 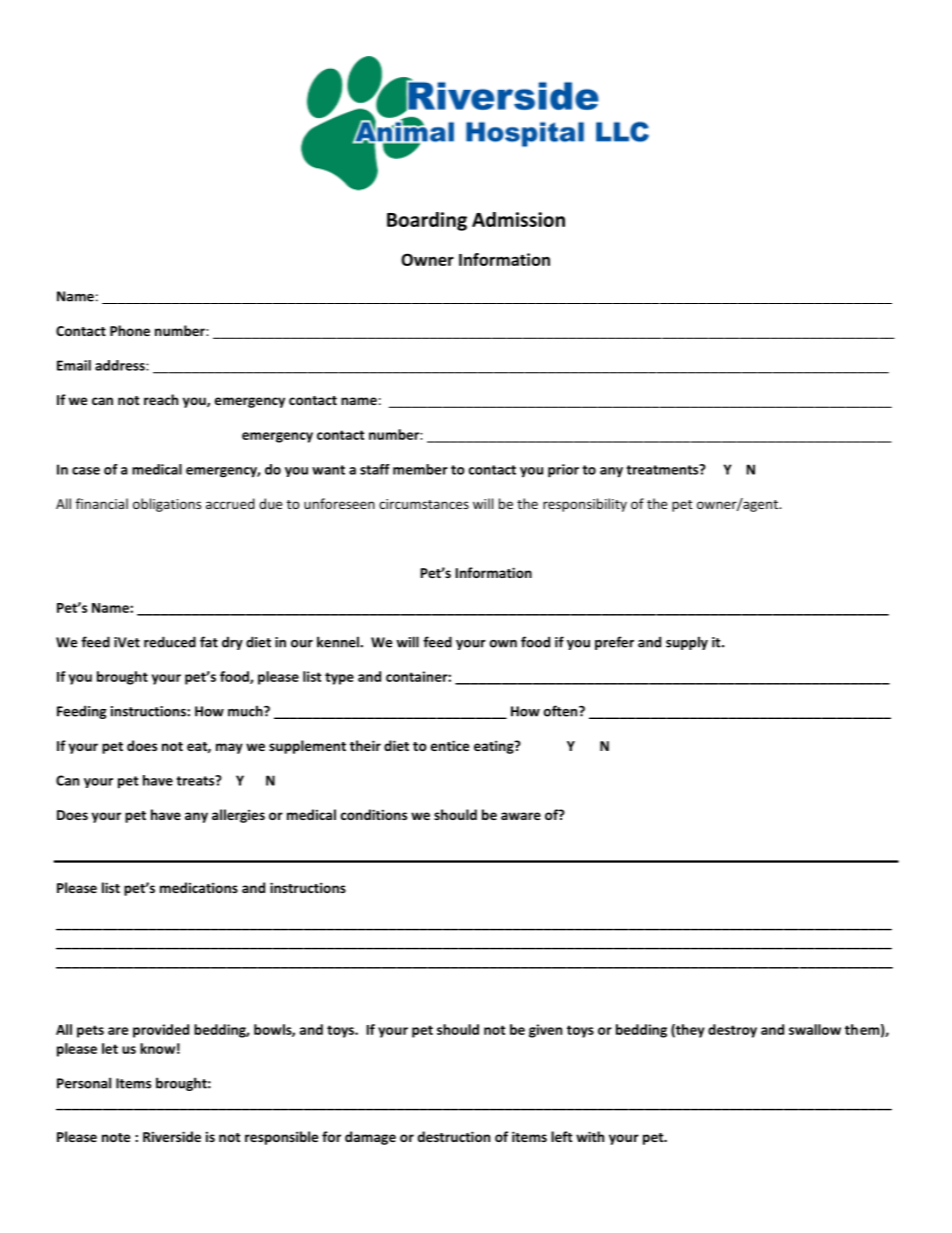 What do you see at coordinates (170, 642) in the page?
I see `reduced` at bounding box center [170, 642].
